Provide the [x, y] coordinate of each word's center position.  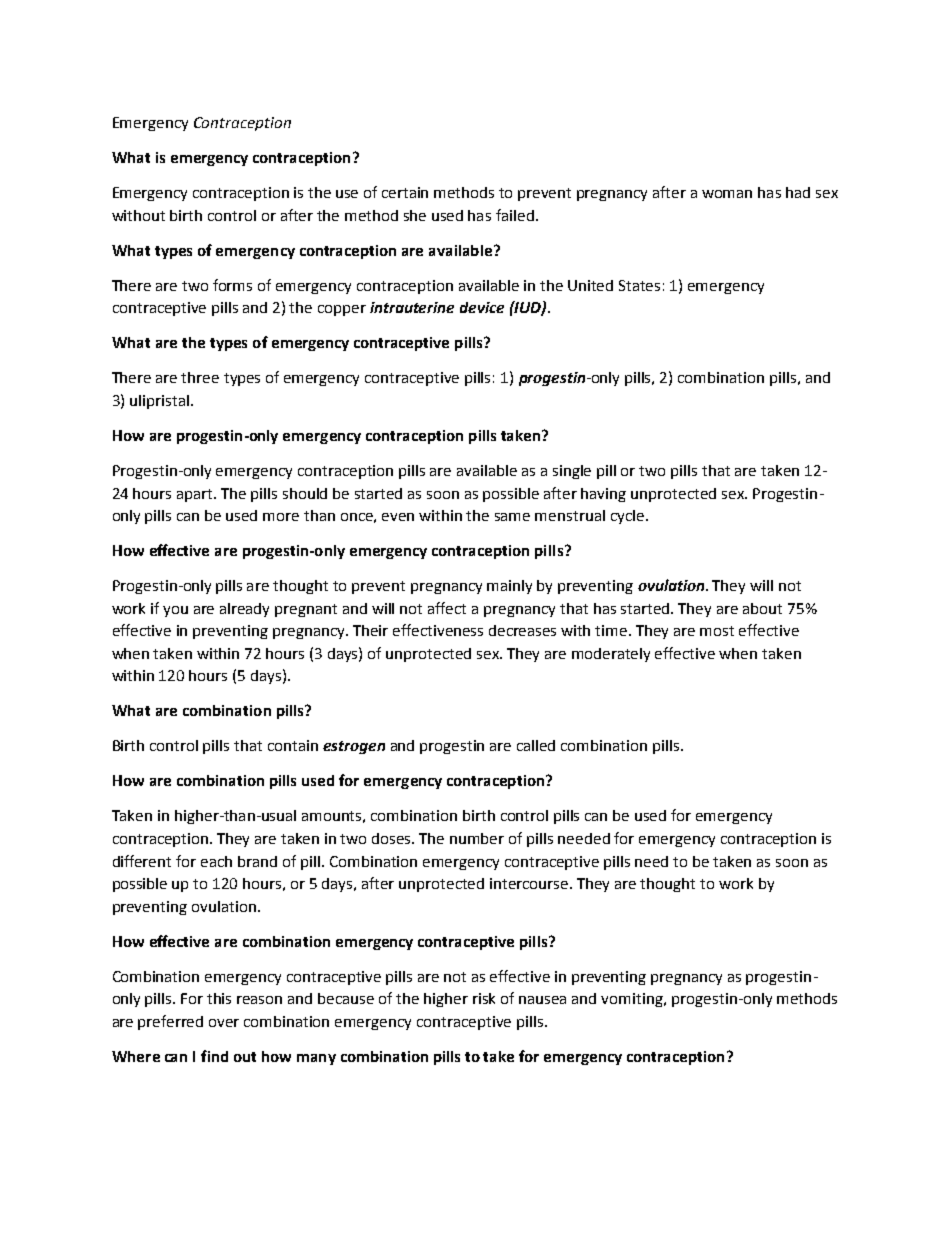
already [244, 610]
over [224, 1023]
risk [484, 998]
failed [516, 215]
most [717, 631]
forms [232, 285]
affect [447, 608]
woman [727, 194]
